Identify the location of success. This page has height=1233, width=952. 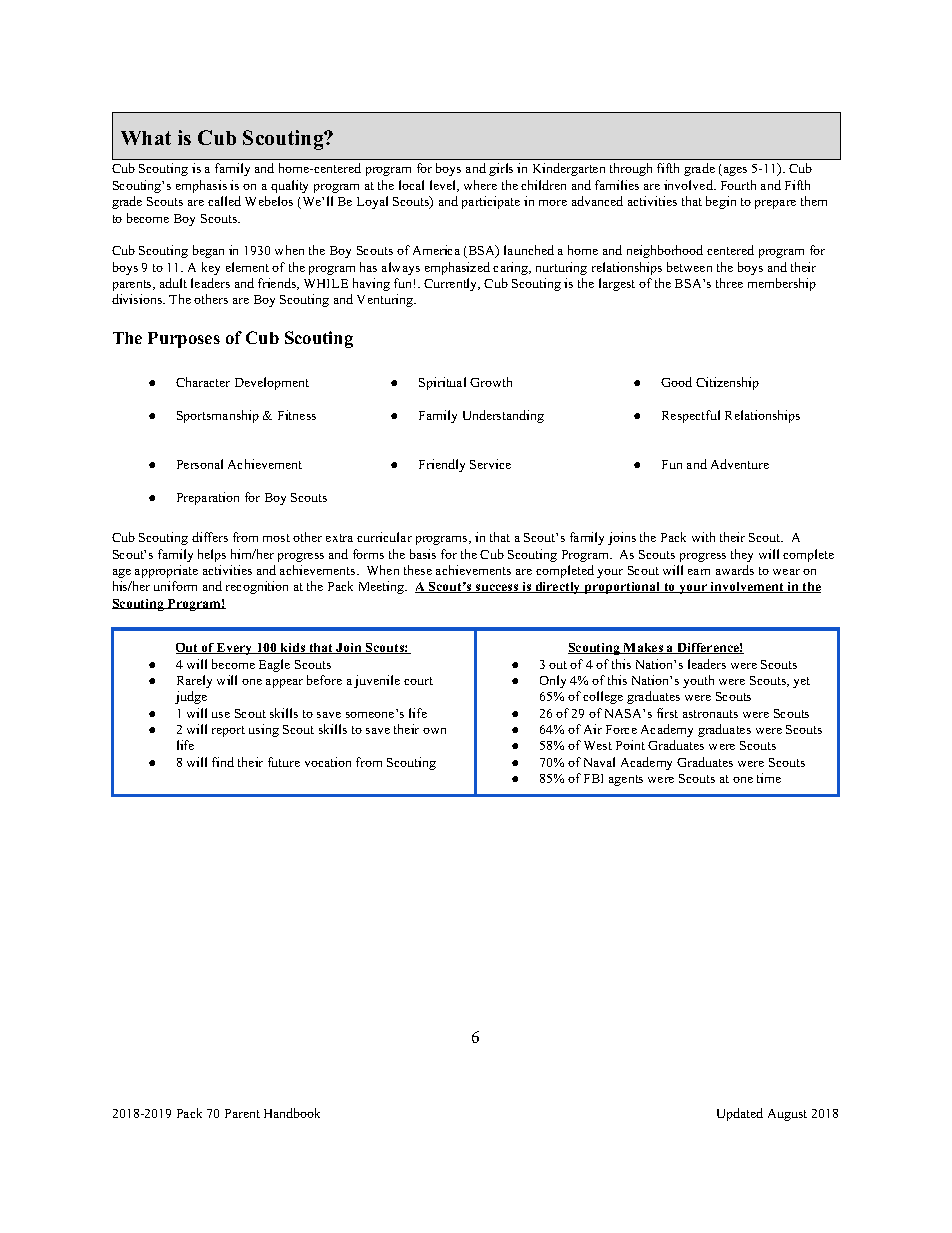
(497, 588).
